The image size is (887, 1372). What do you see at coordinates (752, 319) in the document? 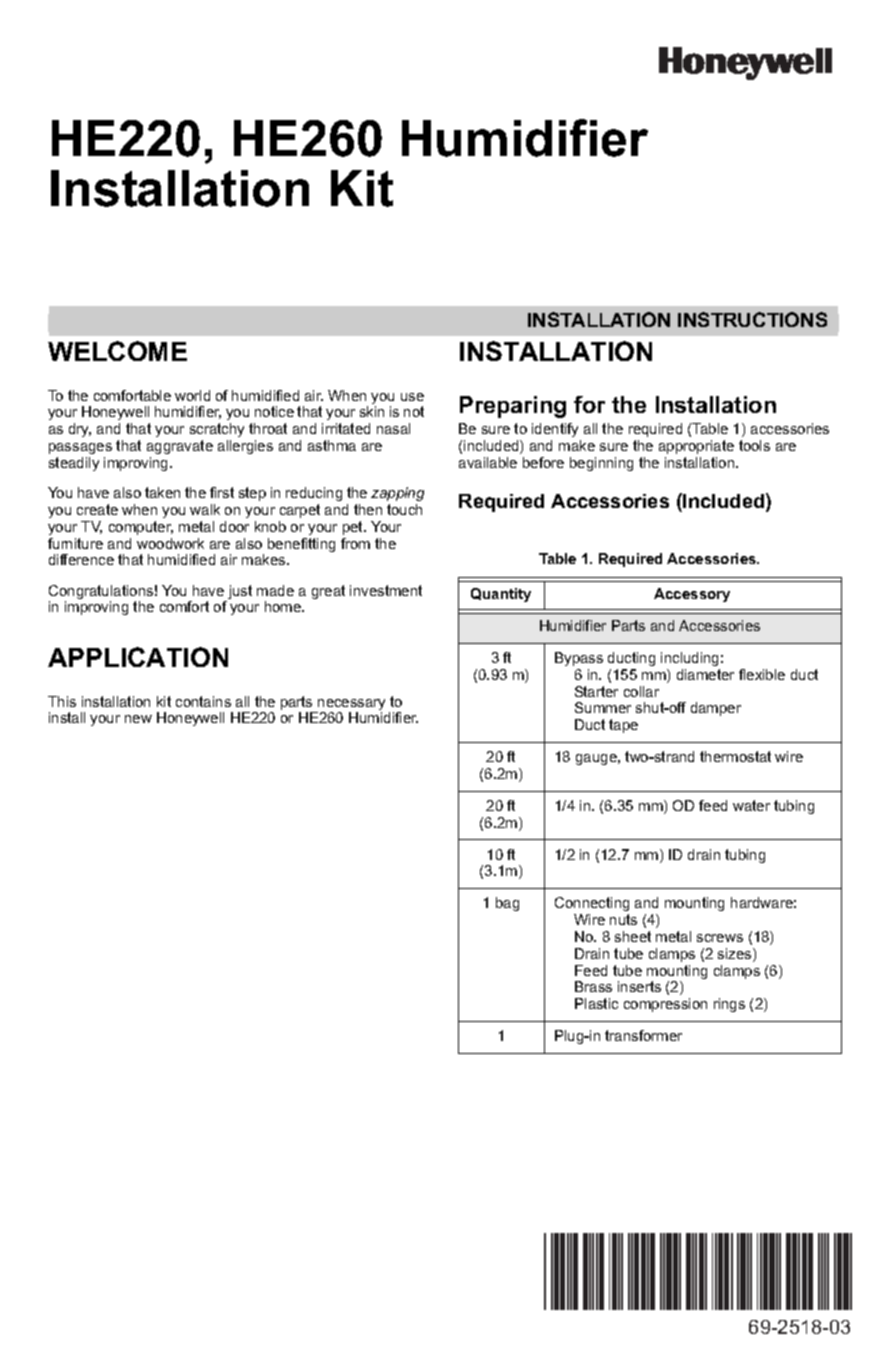
I see `INSTRUCTIONS` at bounding box center [752, 319].
